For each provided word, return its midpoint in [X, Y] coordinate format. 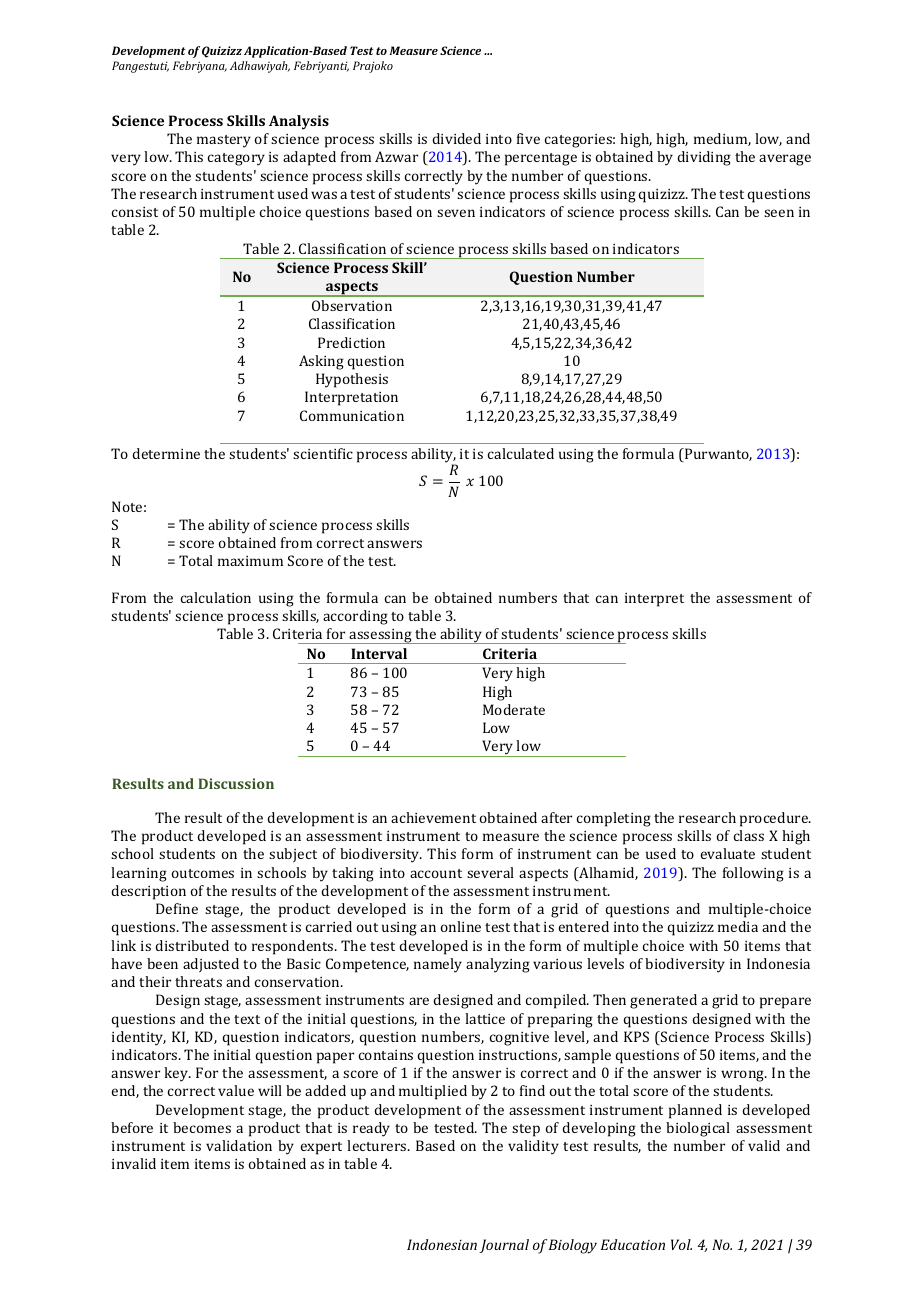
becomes [202, 1127]
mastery [224, 141]
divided [456, 138]
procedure [775, 819]
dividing [704, 158]
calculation [216, 597]
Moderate [514, 709]
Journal [504, 1246]
